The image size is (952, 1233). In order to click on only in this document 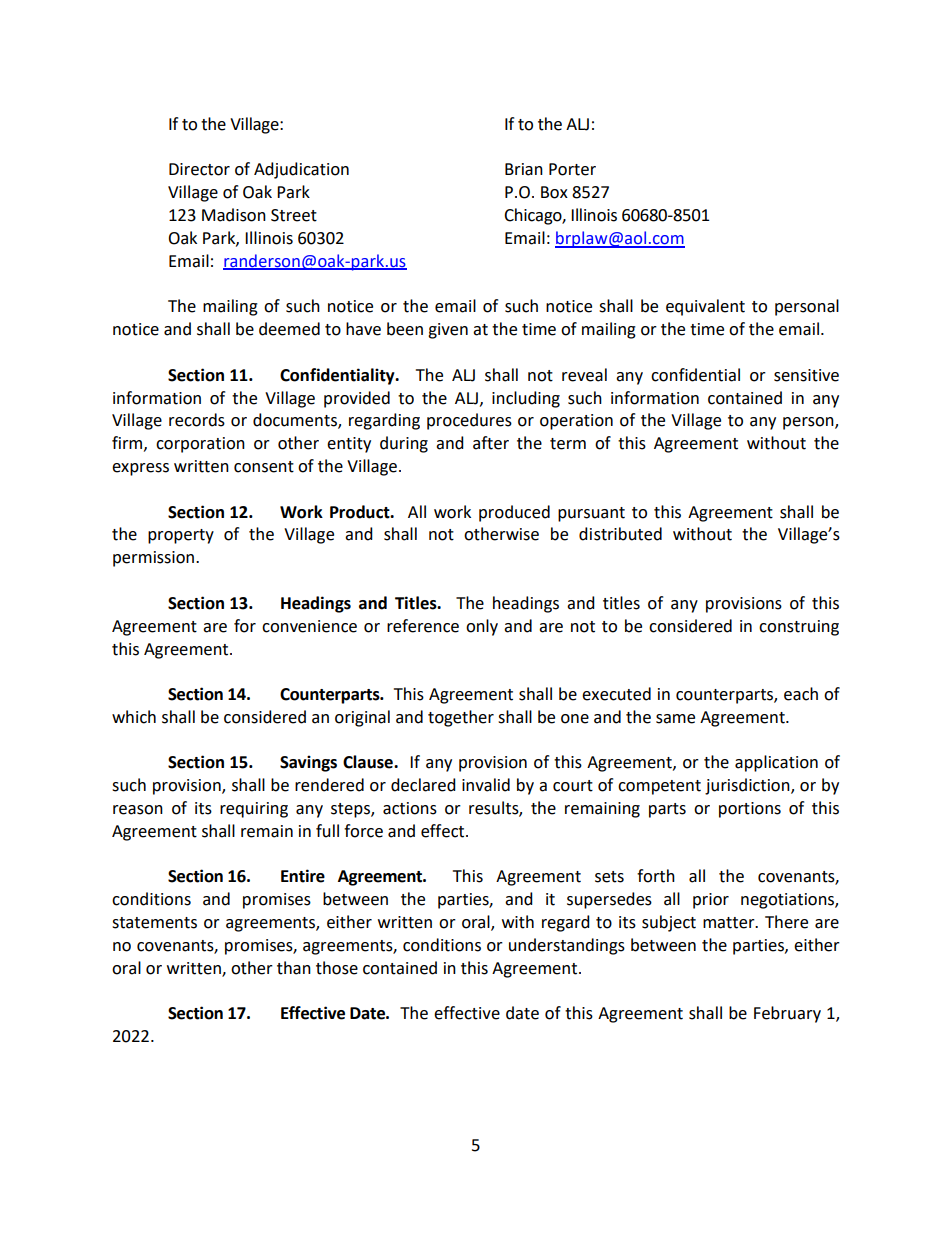, I will do `click(482, 627)`.
